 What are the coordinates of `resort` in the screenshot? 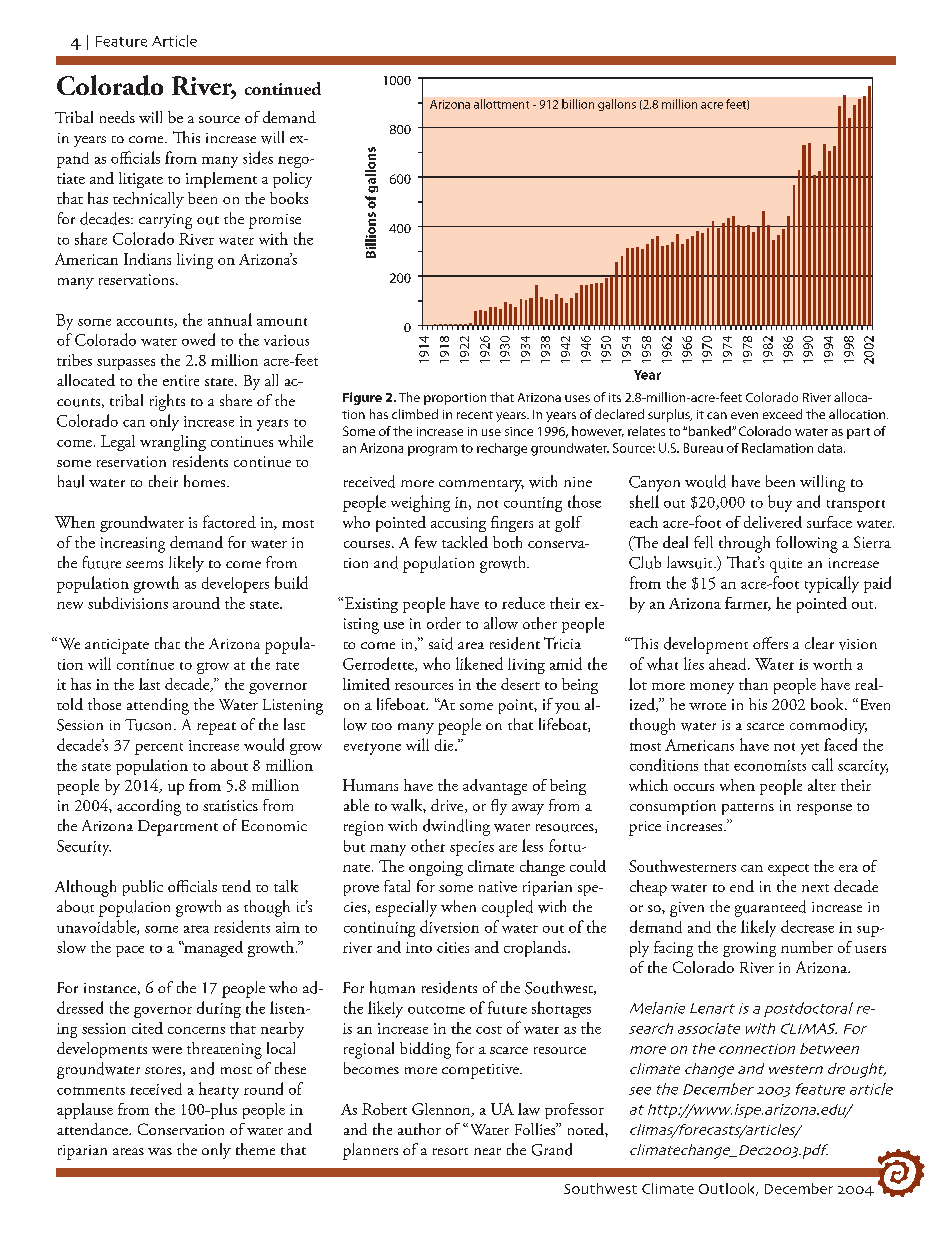 It's located at (450, 1151).
